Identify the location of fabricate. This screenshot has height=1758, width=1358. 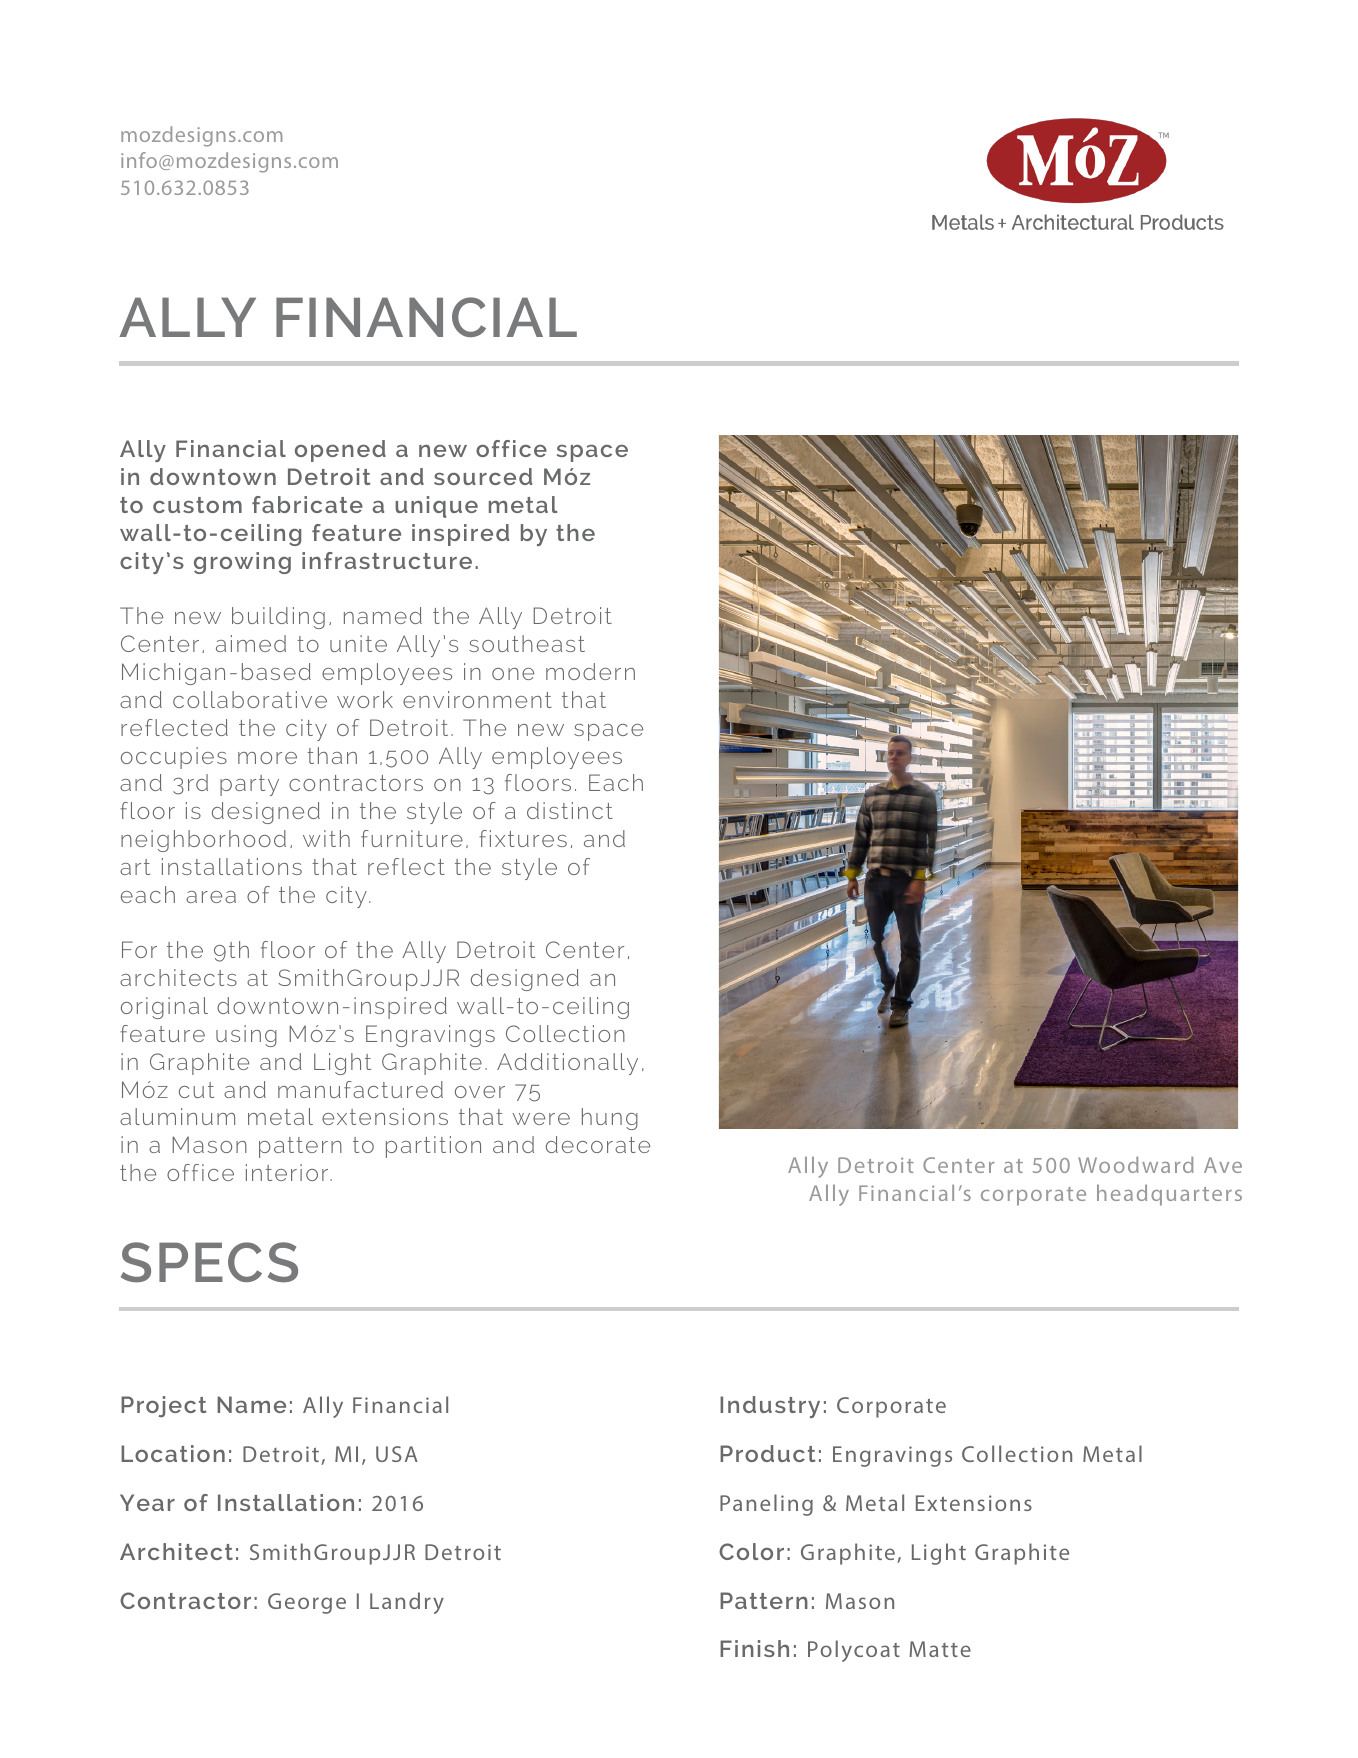
(307, 504).
